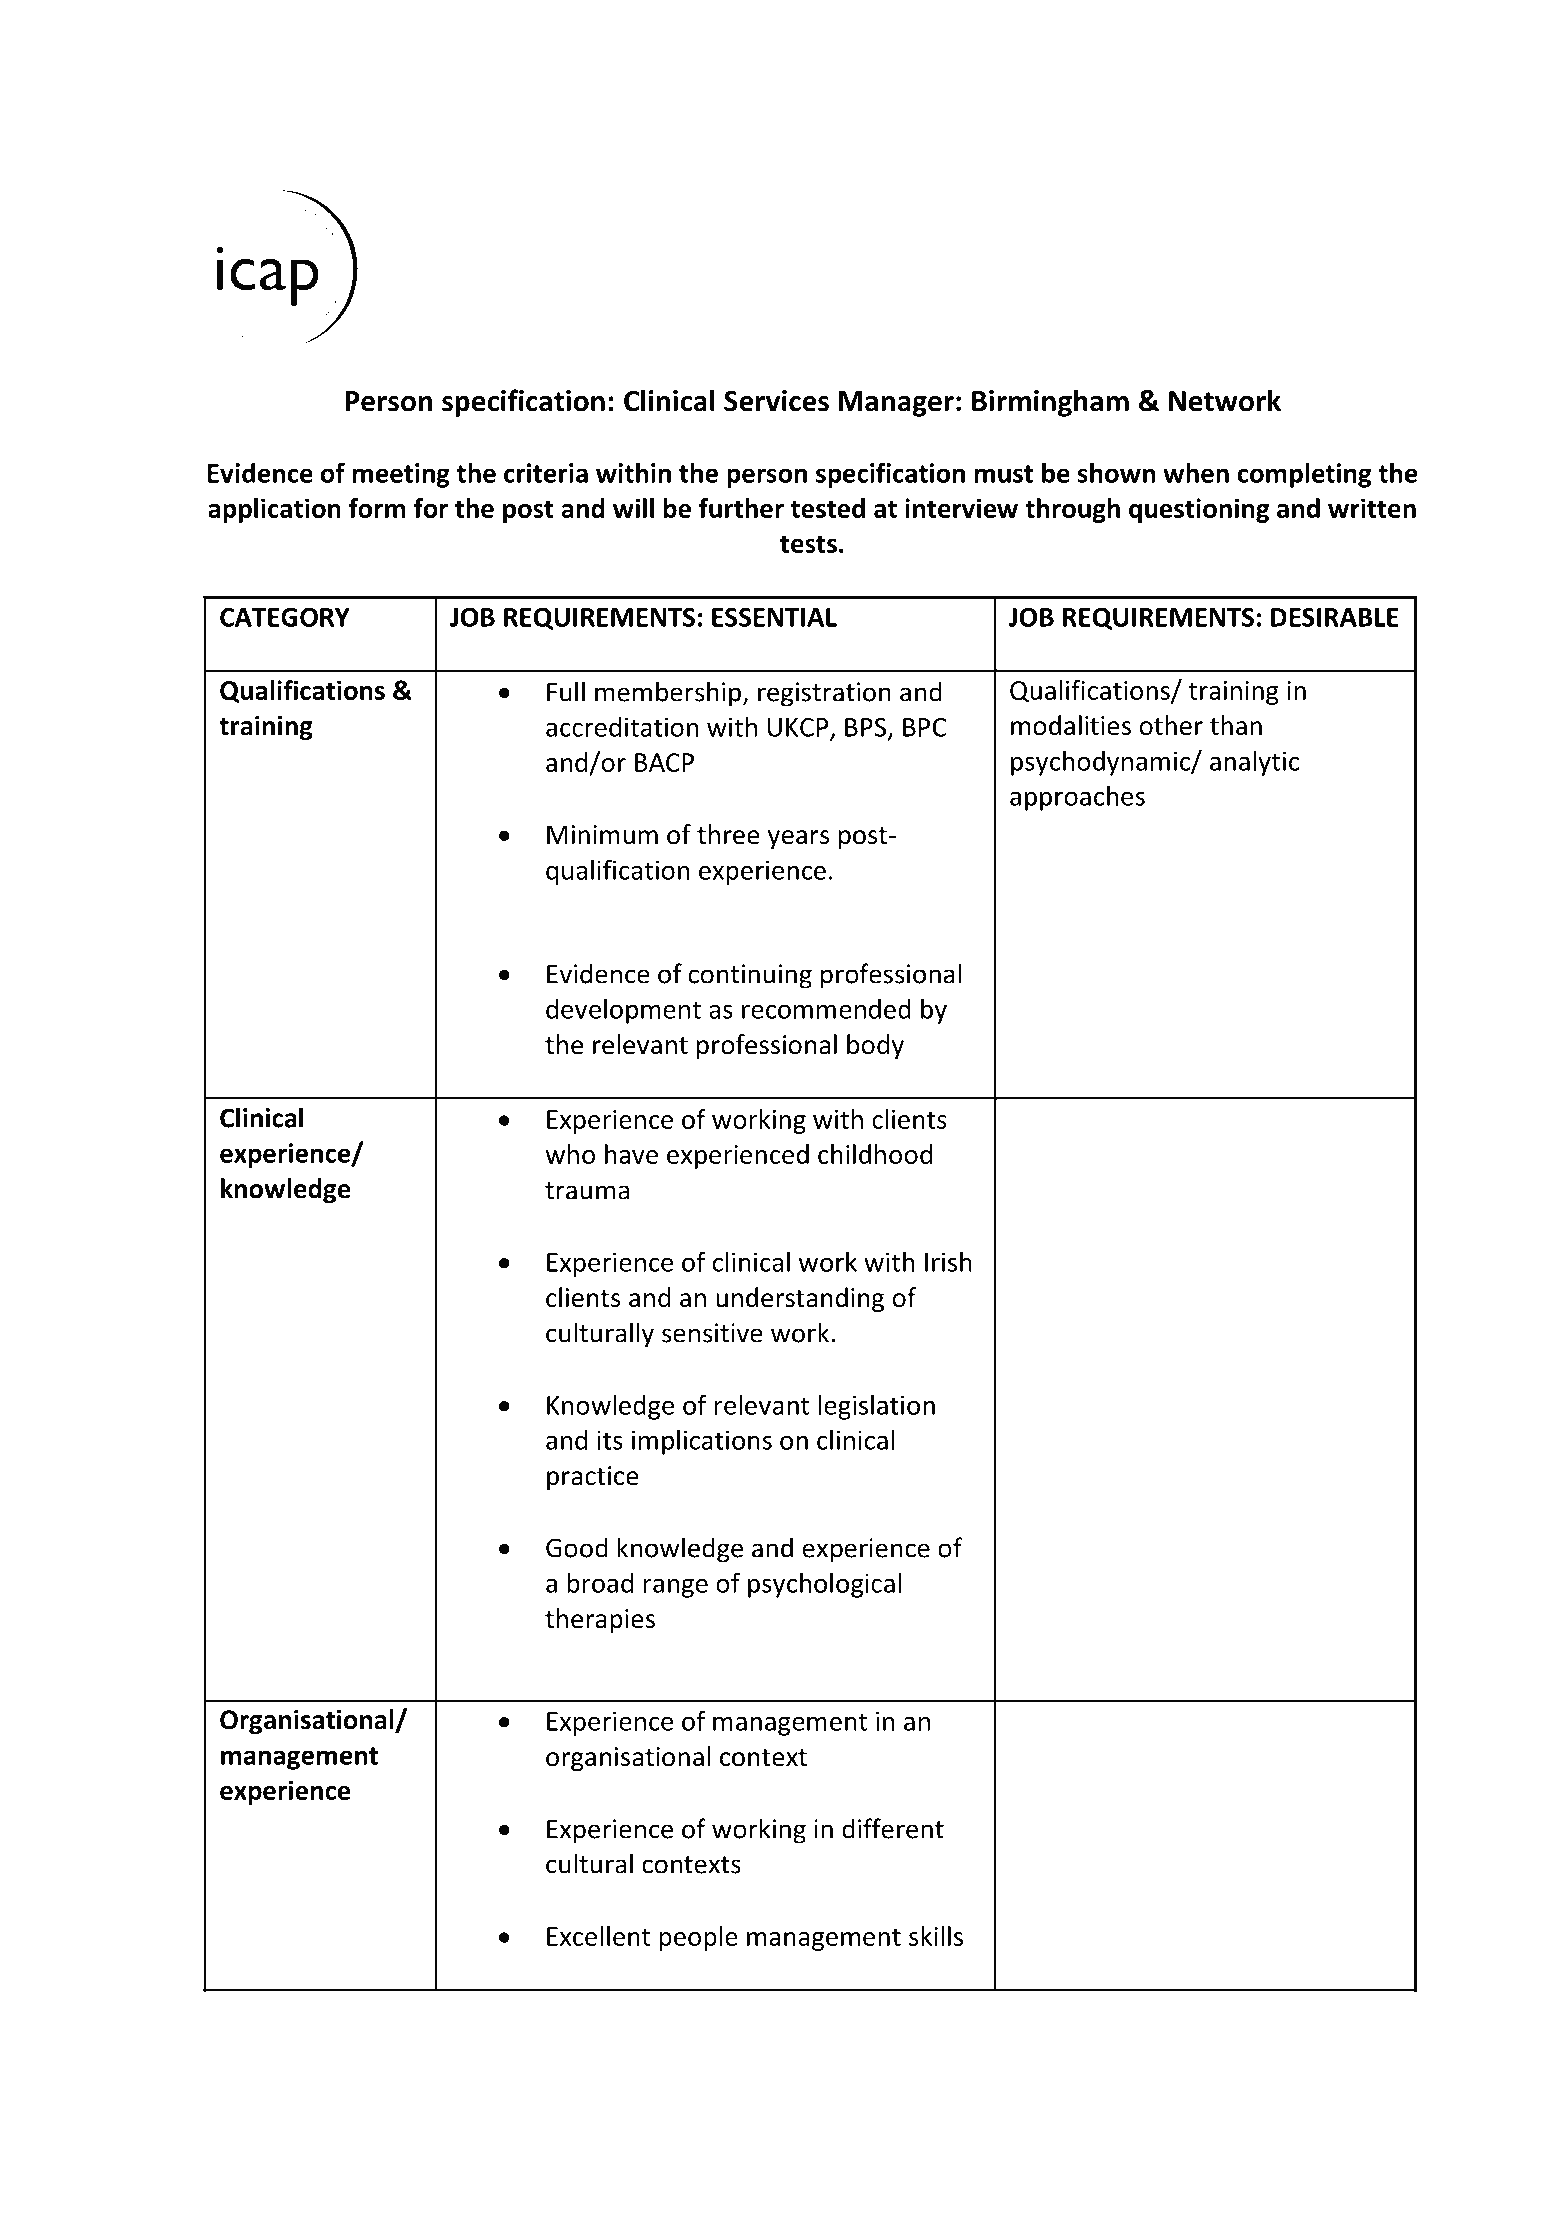 This document has width=1566, height=2215. What do you see at coordinates (877, 1407) in the document?
I see `legislation` at bounding box center [877, 1407].
